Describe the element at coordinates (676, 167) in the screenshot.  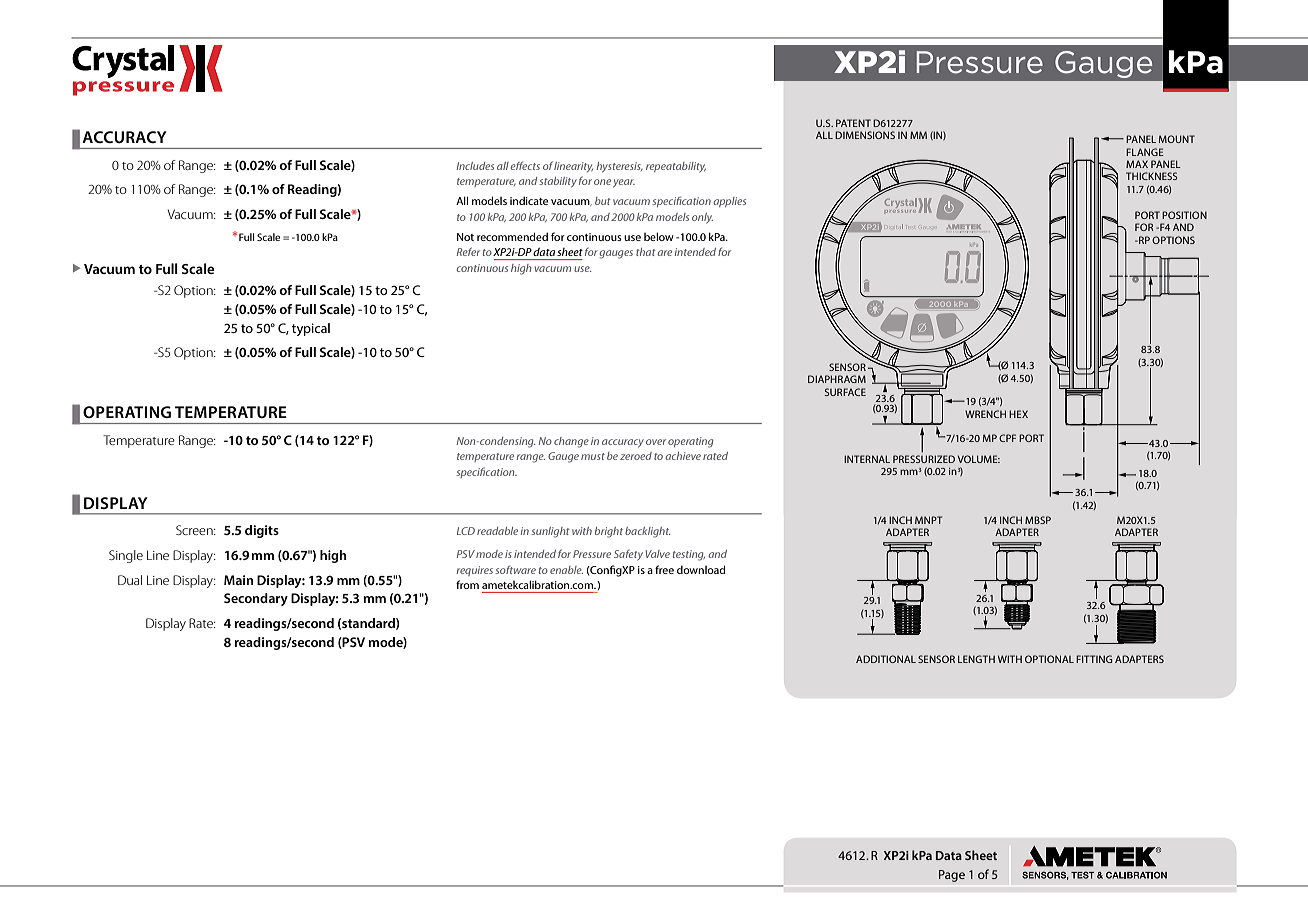
I see `repeatability` at that location.
